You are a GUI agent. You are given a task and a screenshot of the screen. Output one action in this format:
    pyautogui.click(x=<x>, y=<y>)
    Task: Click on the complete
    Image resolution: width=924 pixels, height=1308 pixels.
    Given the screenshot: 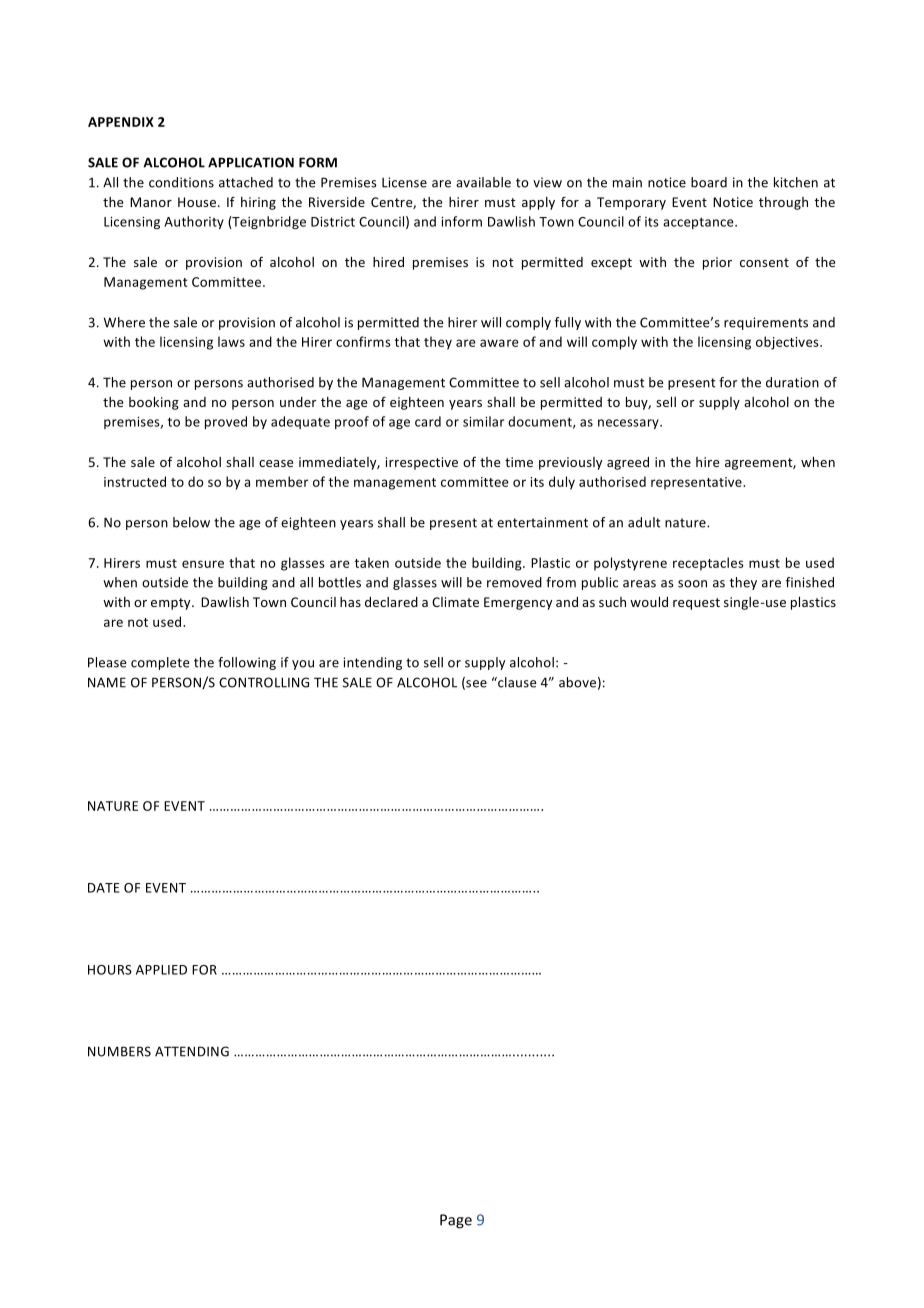 What is the action you would take?
    pyautogui.click(x=160, y=663)
